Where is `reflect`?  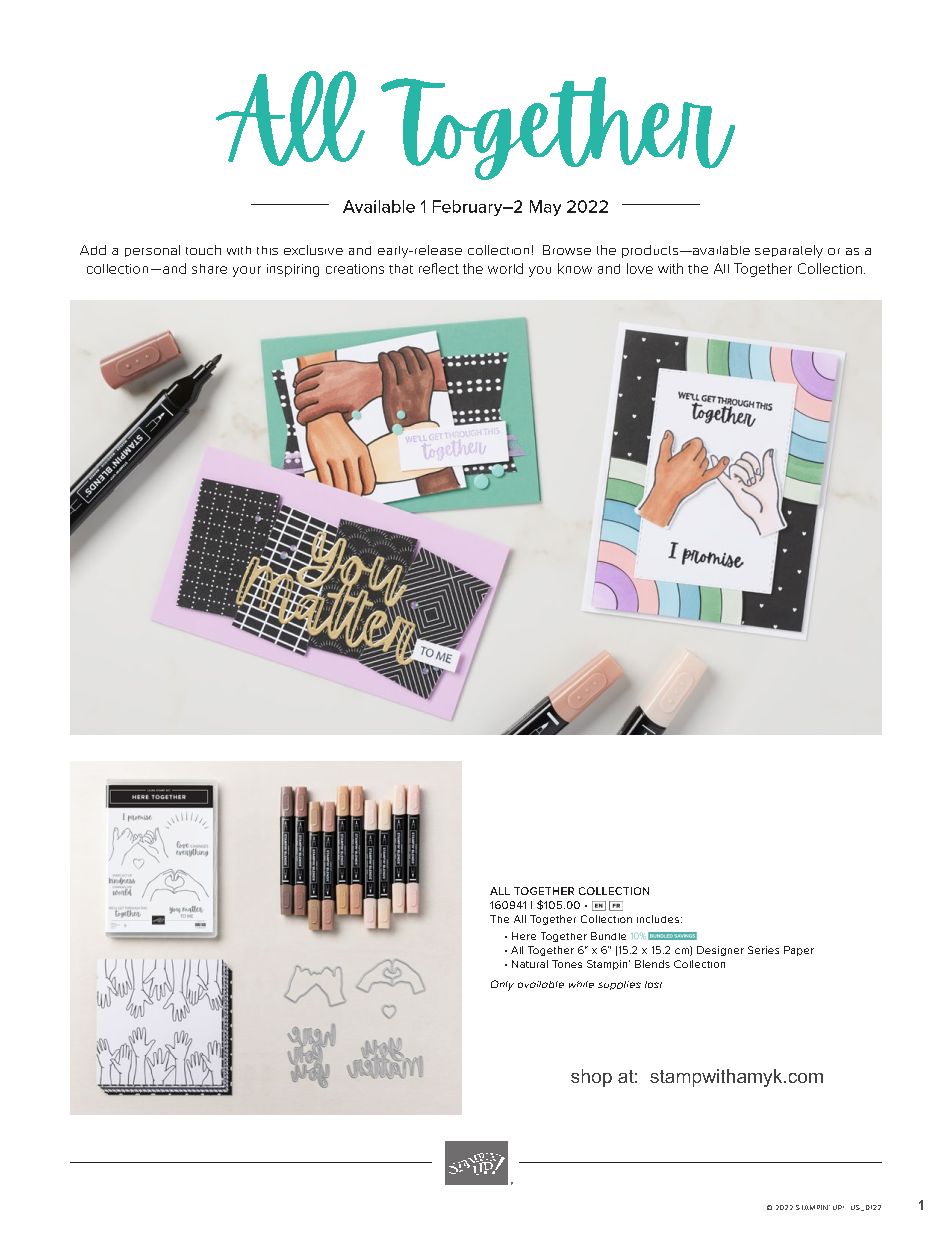 reflect is located at coordinates (439, 268).
